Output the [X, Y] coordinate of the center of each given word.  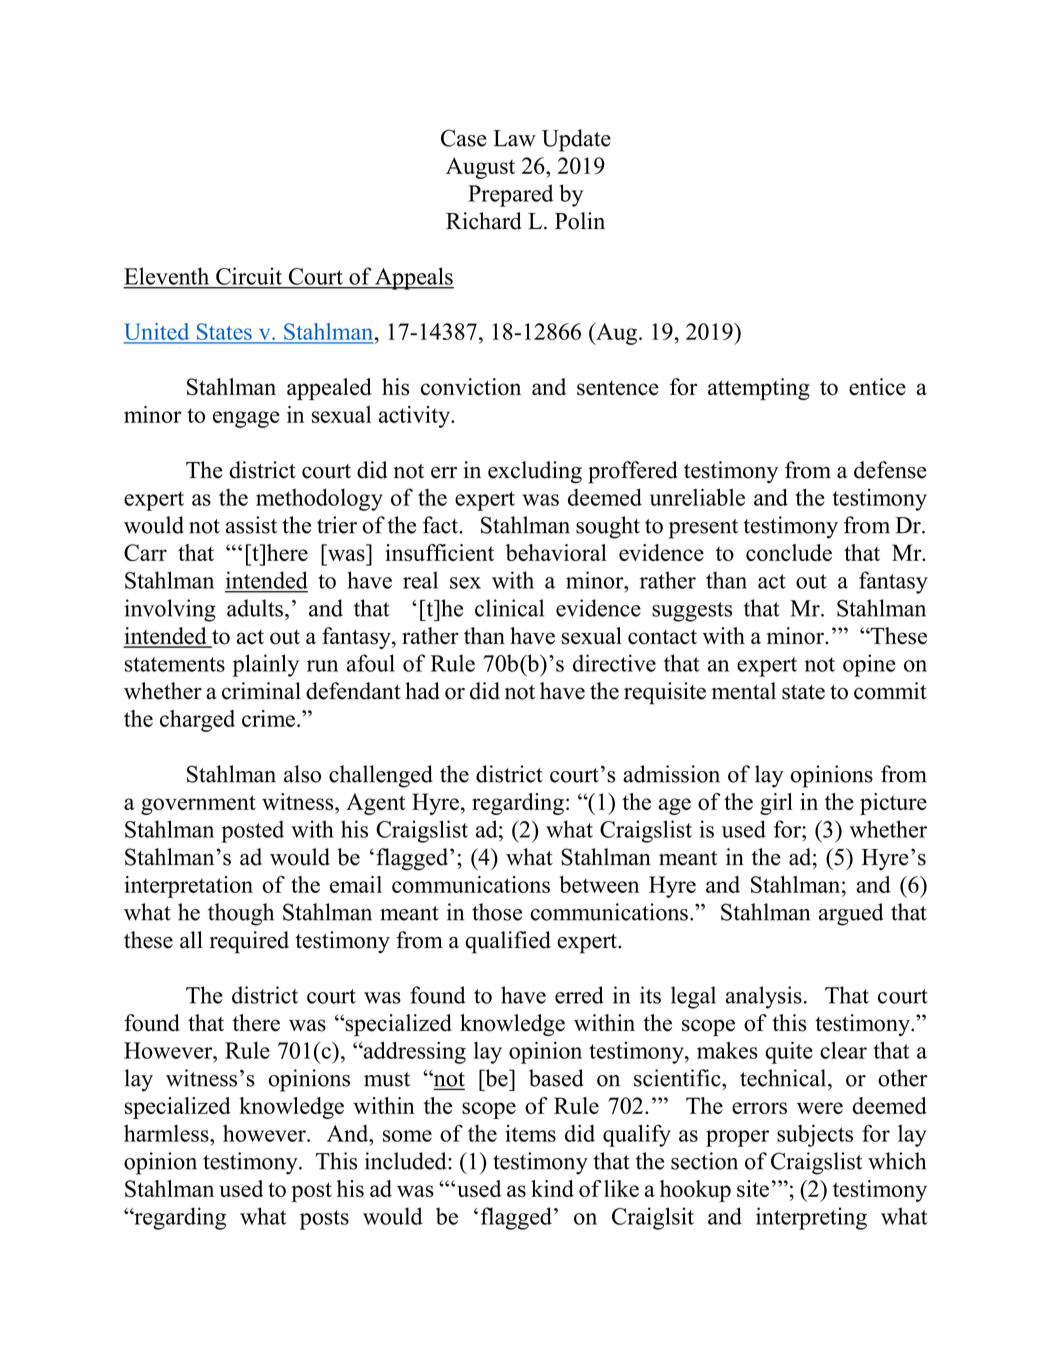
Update [576, 140]
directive [614, 663]
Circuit [249, 276]
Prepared [510, 195]
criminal [261, 691]
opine [869, 665]
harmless [167, 1133]
